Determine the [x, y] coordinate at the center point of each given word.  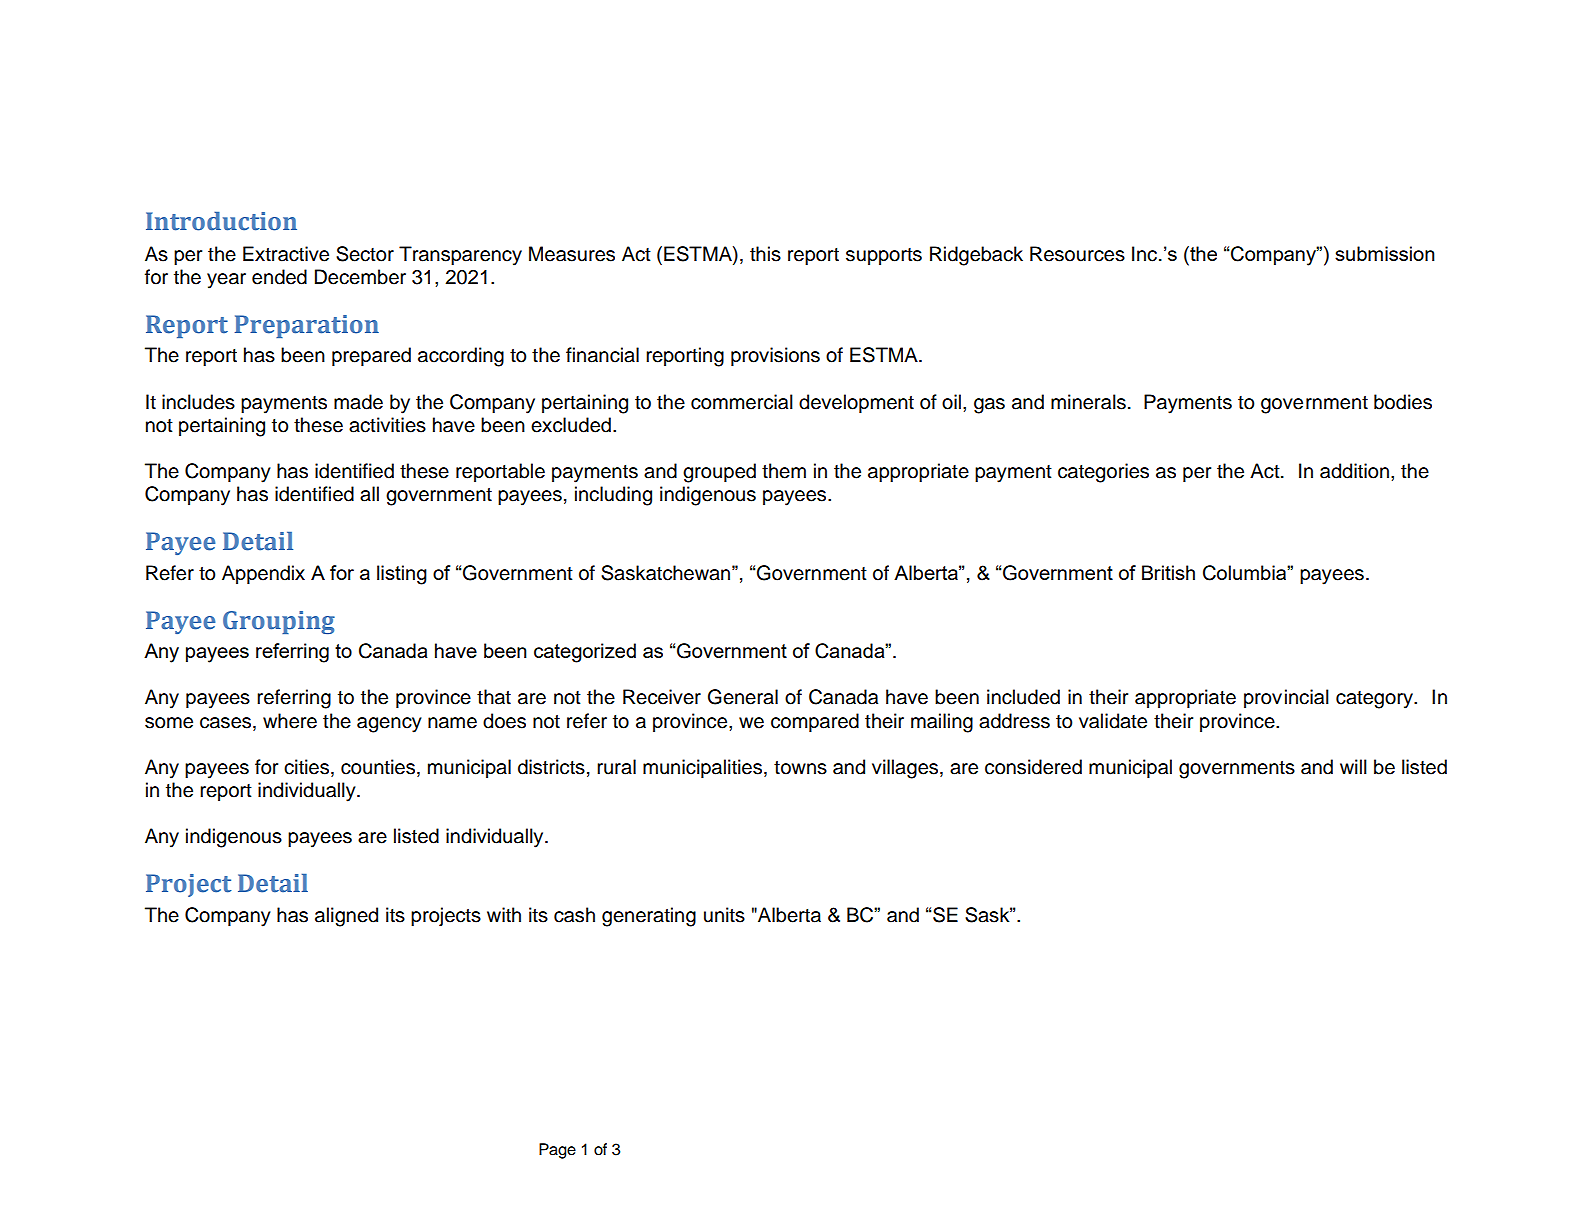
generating [649, 917]
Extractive [286, 254]
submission [1385, 253]
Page [557, 1151]
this [765, 254]
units [724, 915]
